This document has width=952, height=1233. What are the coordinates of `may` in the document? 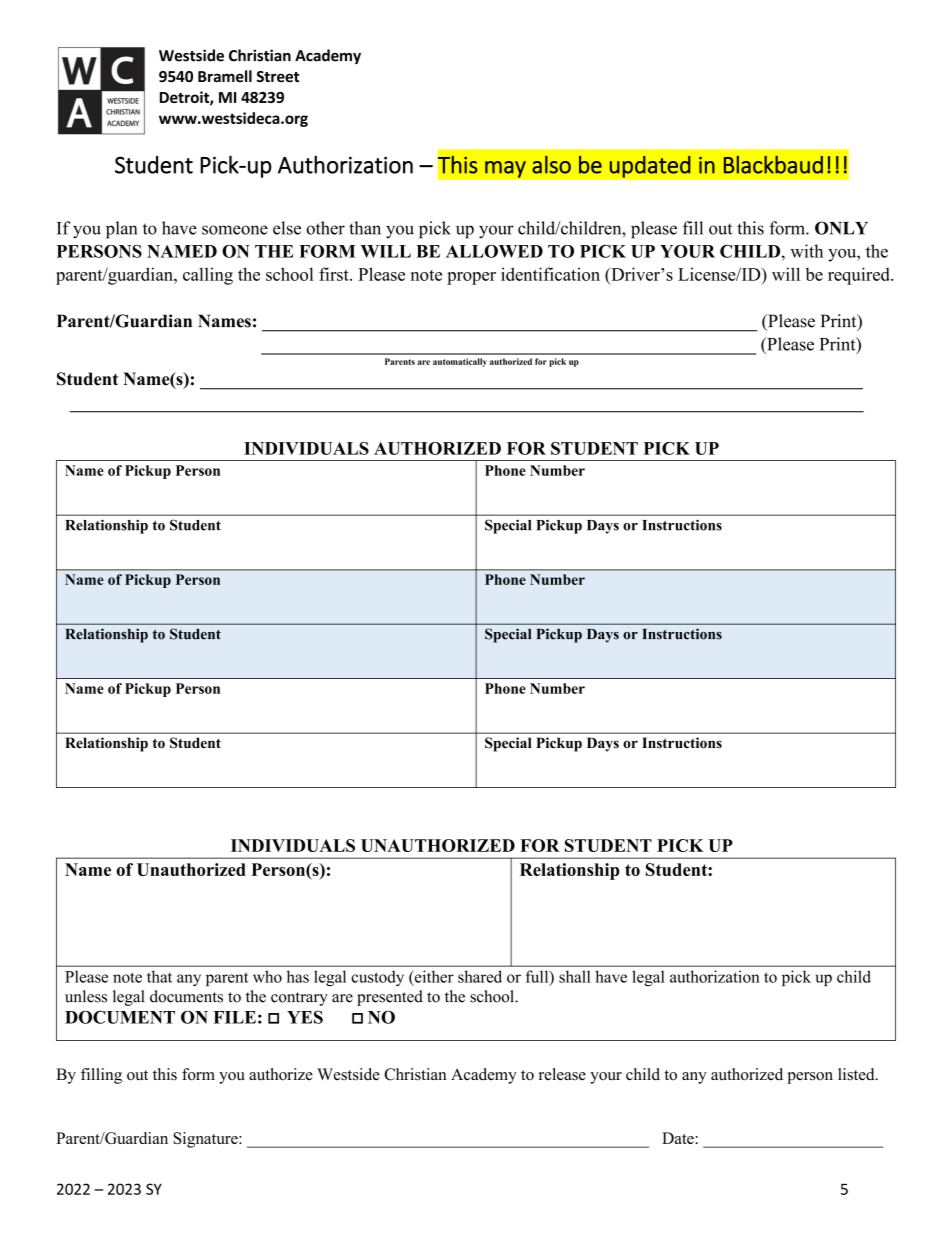 It's located at (505, 169).
